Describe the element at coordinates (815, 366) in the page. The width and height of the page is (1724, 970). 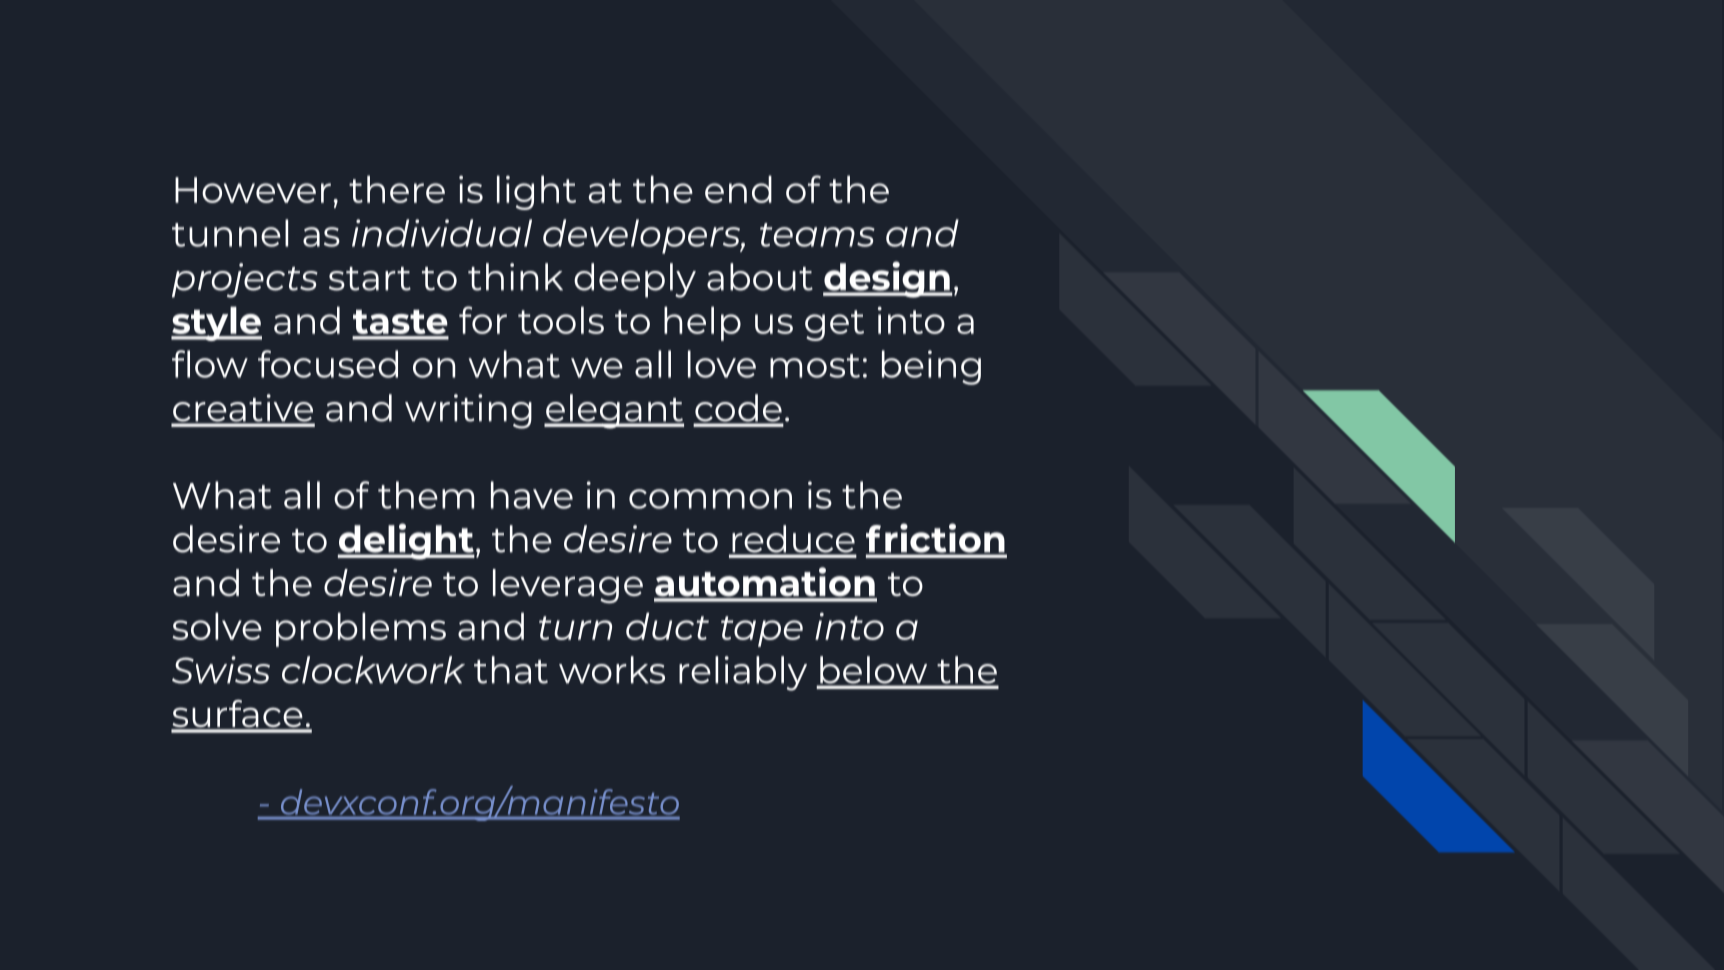
I see `most` at that location.
